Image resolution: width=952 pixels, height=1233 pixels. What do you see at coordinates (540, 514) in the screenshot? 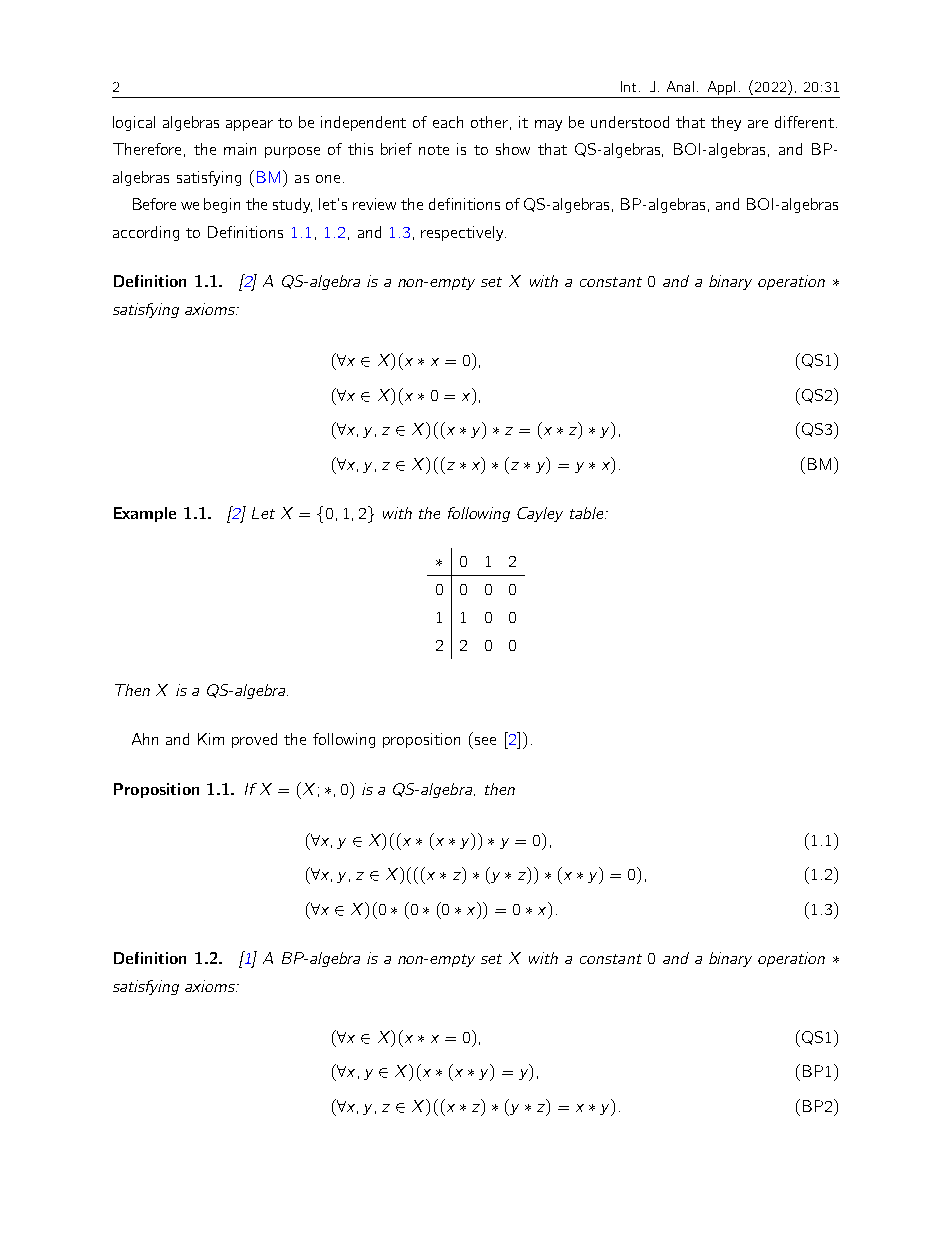
I see `Cayley` at bounding box center [540, 514].
